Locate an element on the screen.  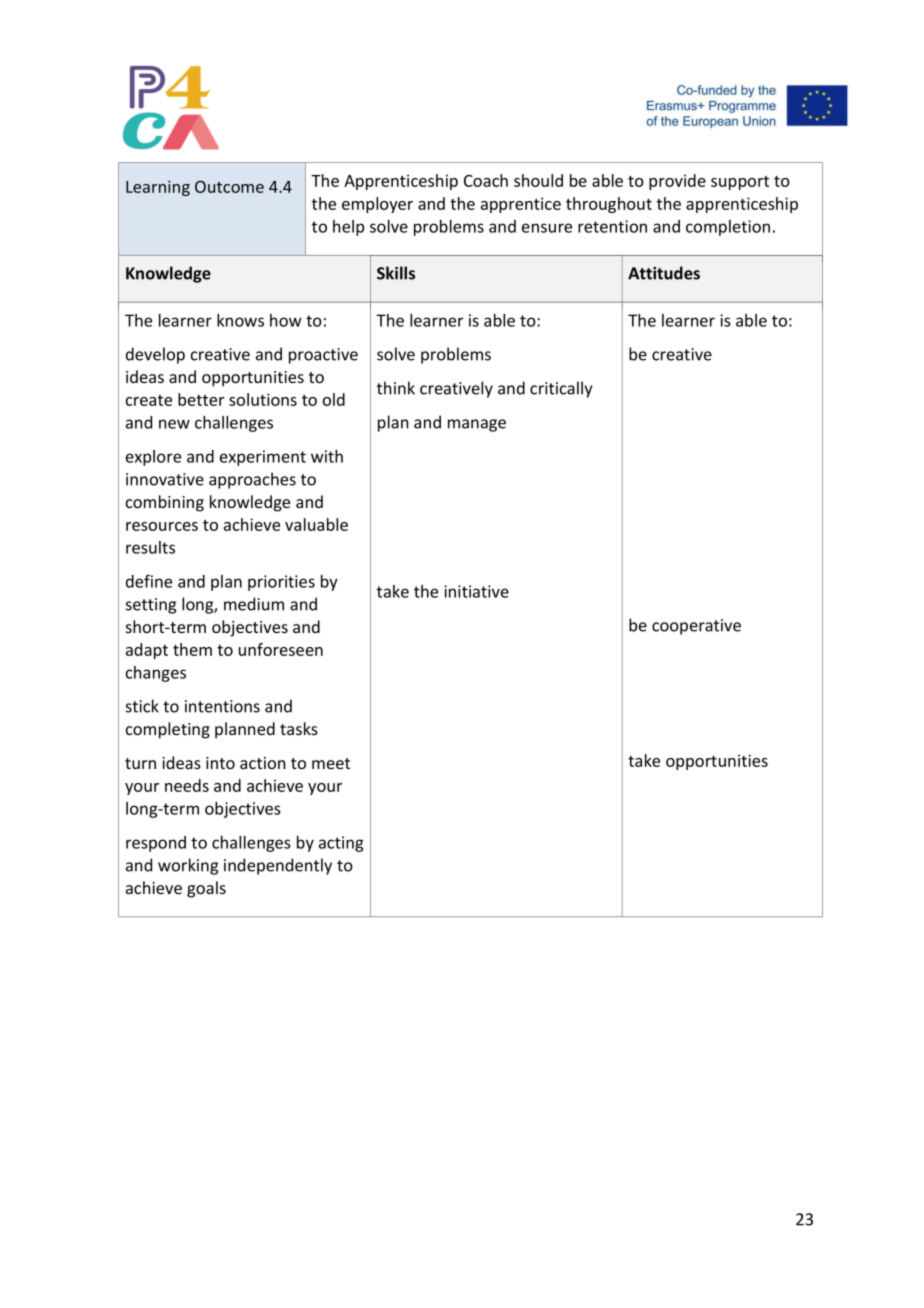
provide is located at coordinates (677, 182).
